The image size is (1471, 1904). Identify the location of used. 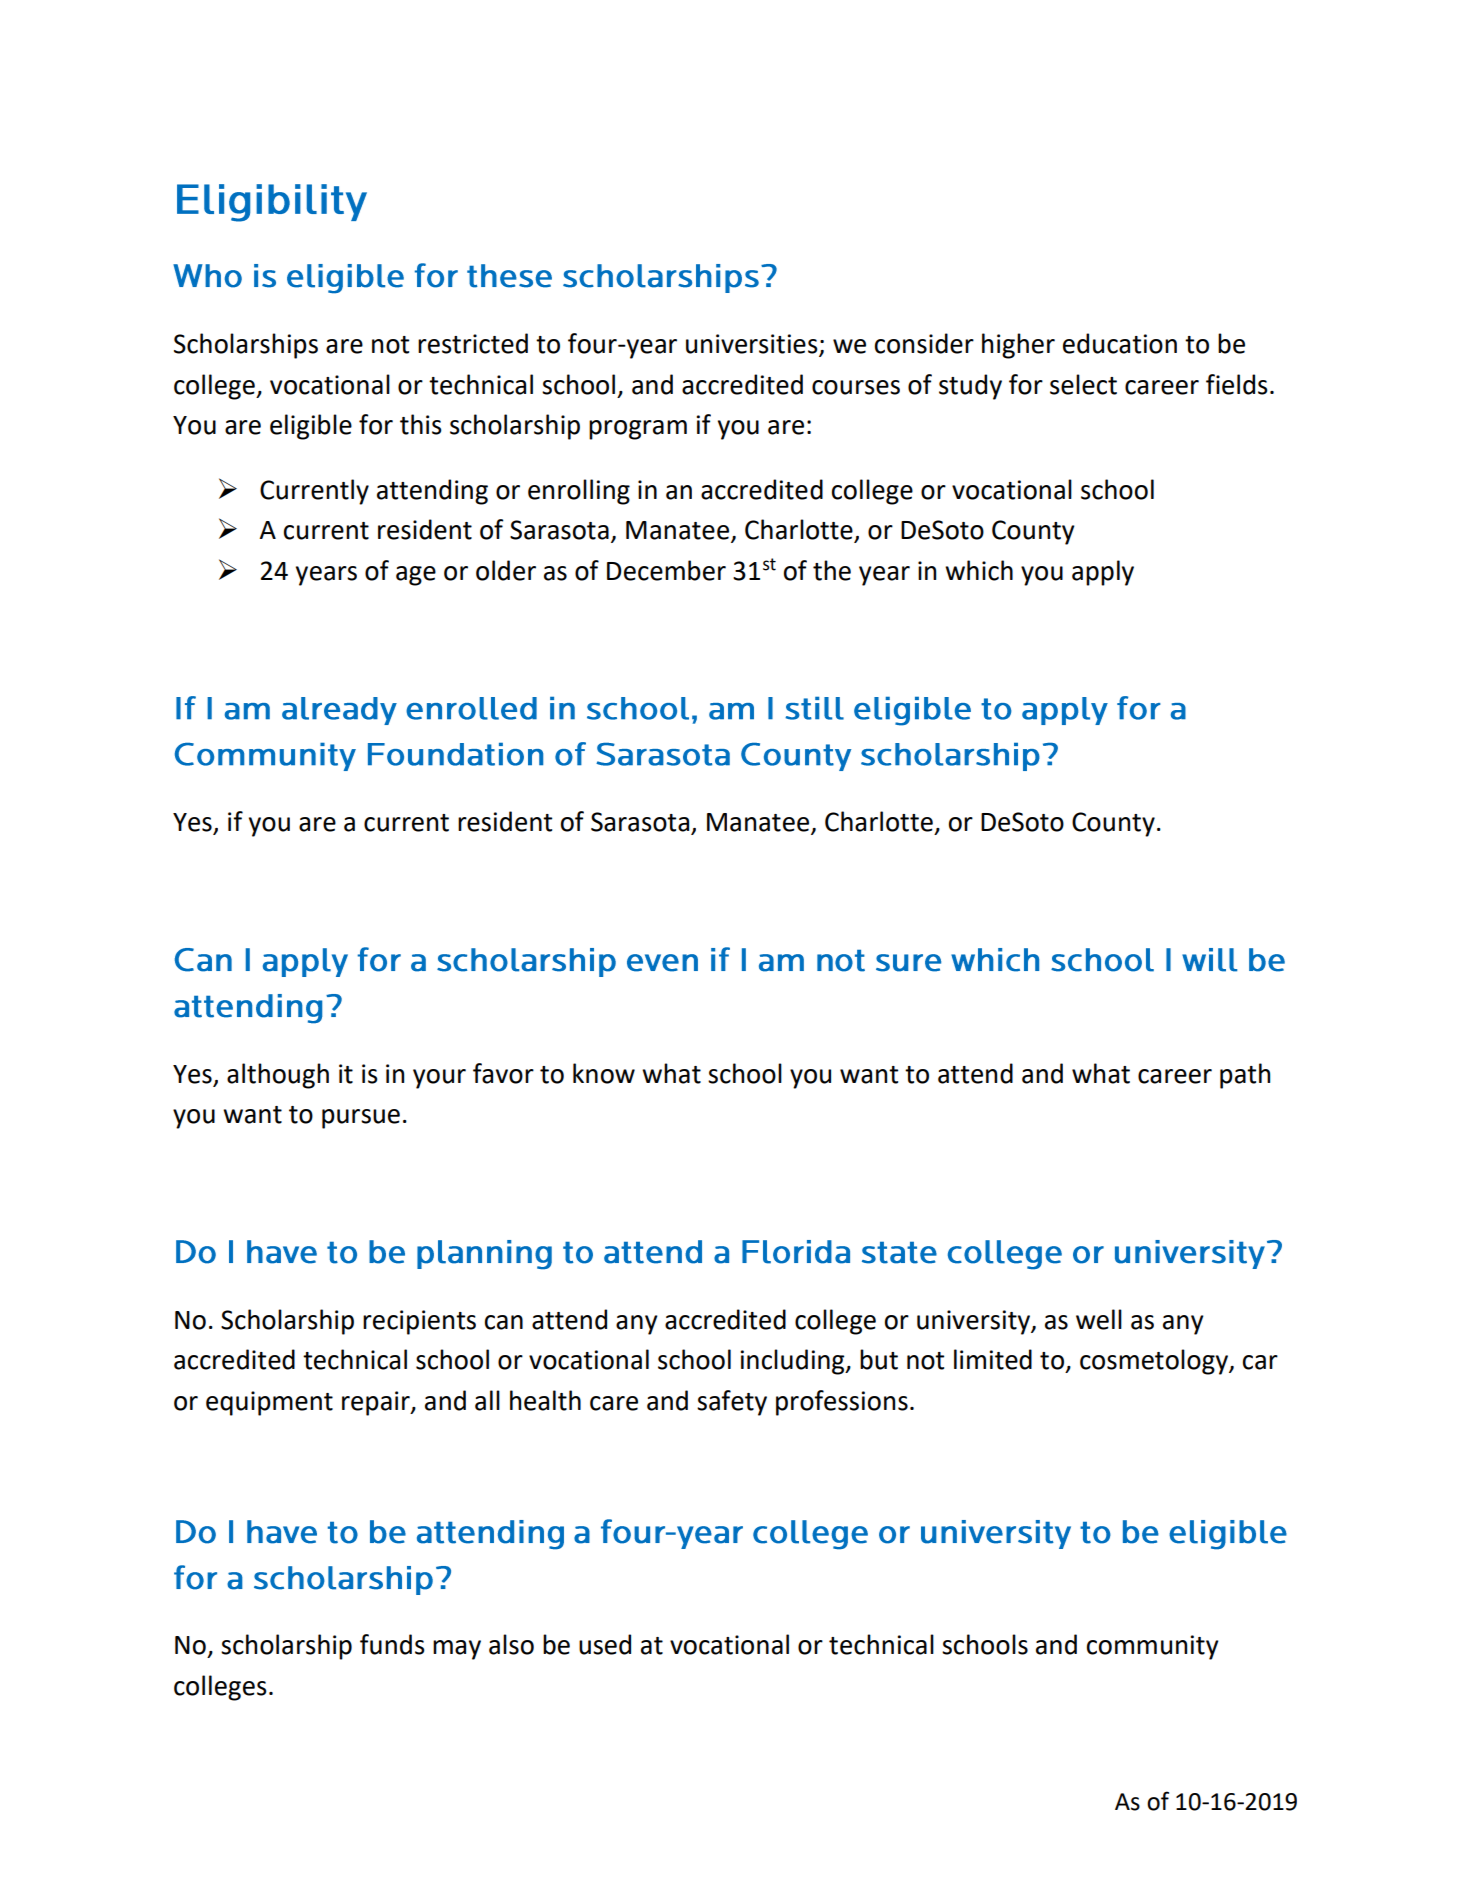
(605, 1644).
